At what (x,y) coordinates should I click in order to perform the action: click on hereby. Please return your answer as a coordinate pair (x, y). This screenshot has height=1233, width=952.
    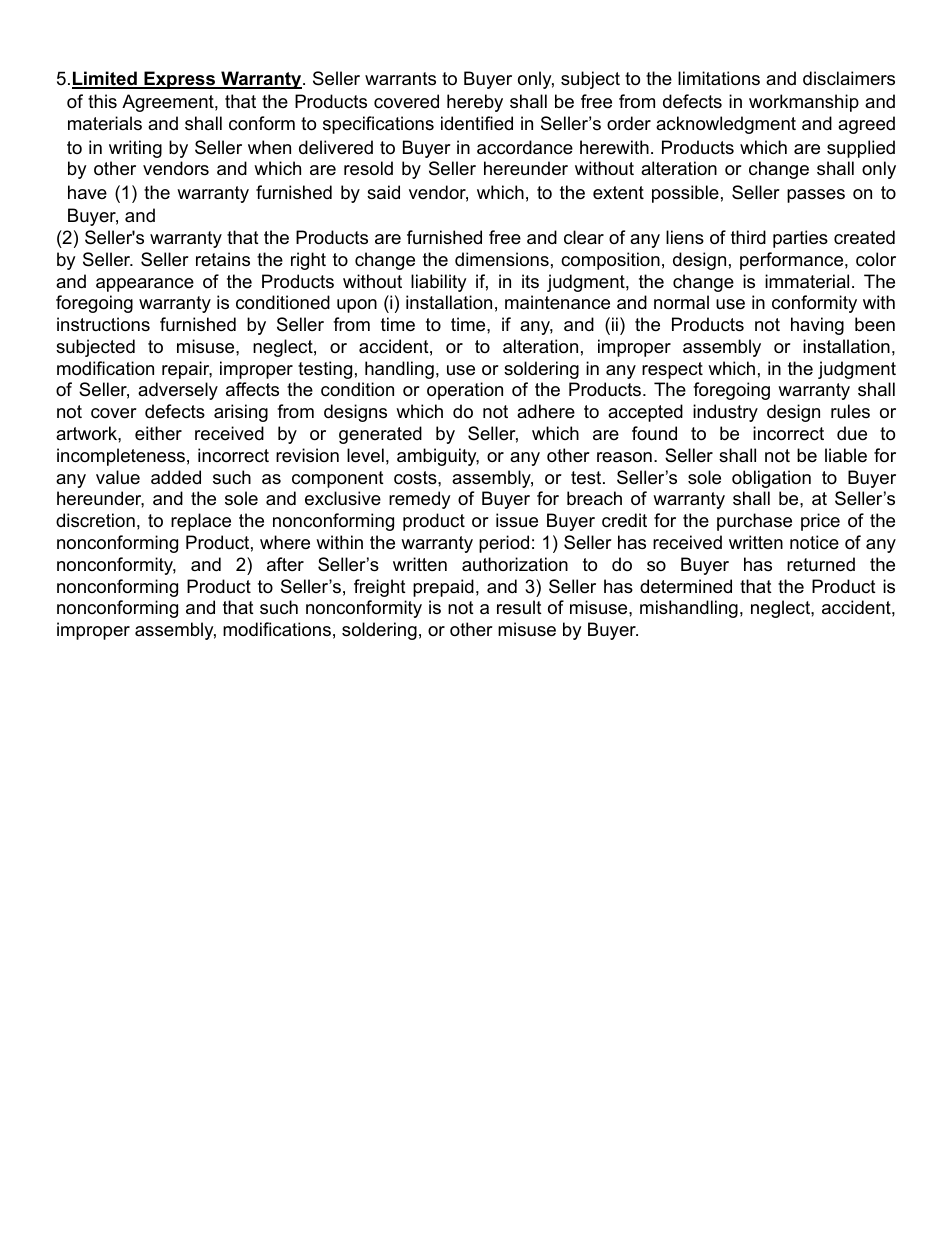
    Looking at the image, I should click on (475, 103).
